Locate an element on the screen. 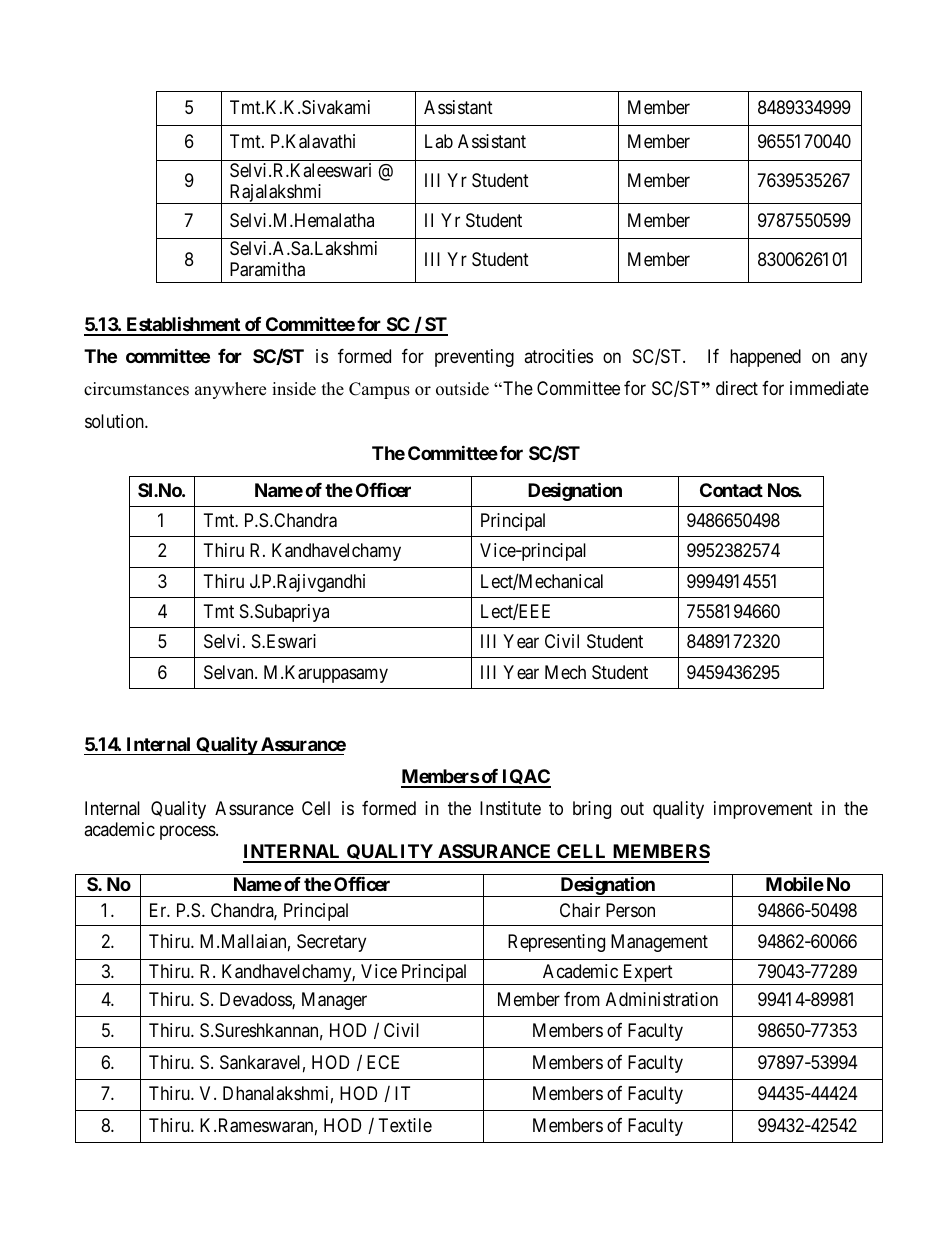  happened is located at coordinates (765, 358).
